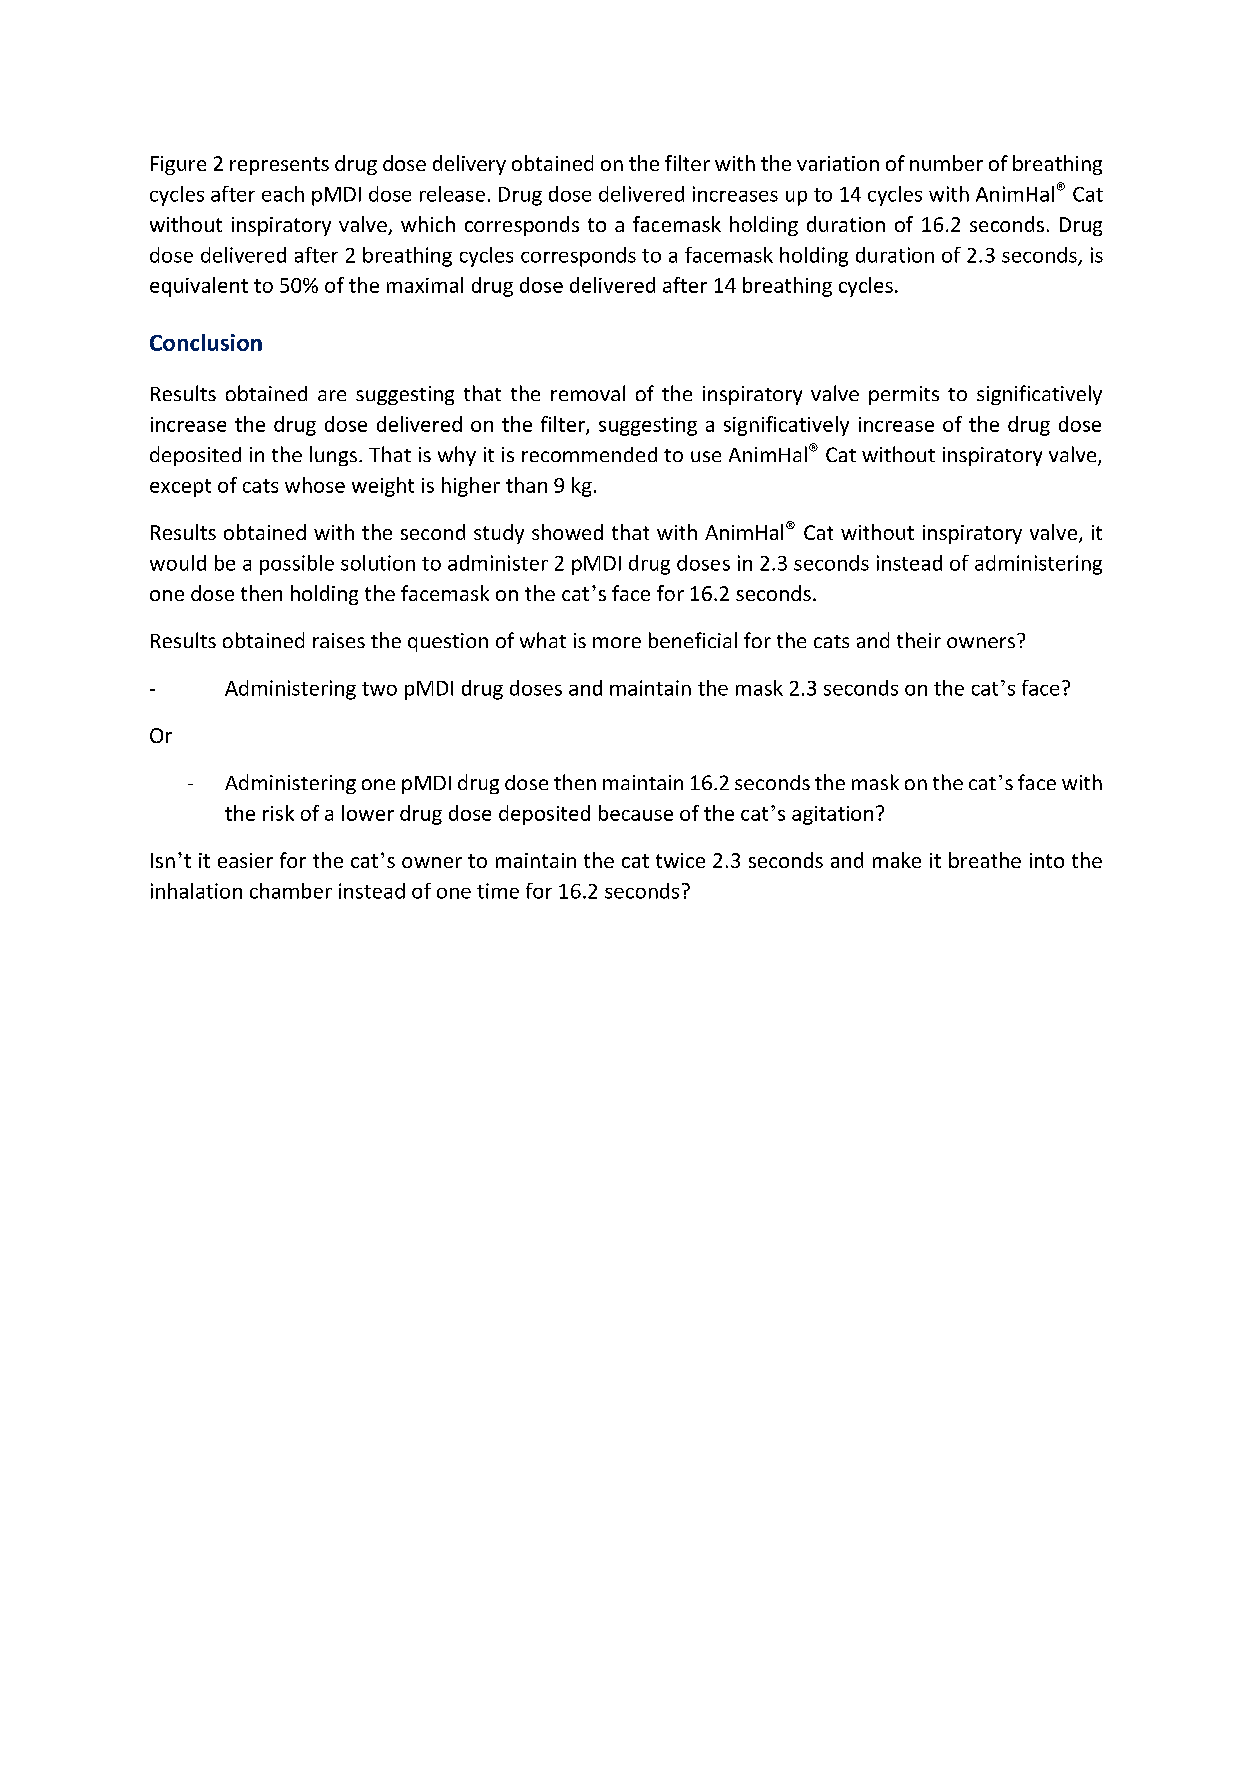 The width and height of the document is (1252, 1771). I want to click on removal, so click(588, 393).
